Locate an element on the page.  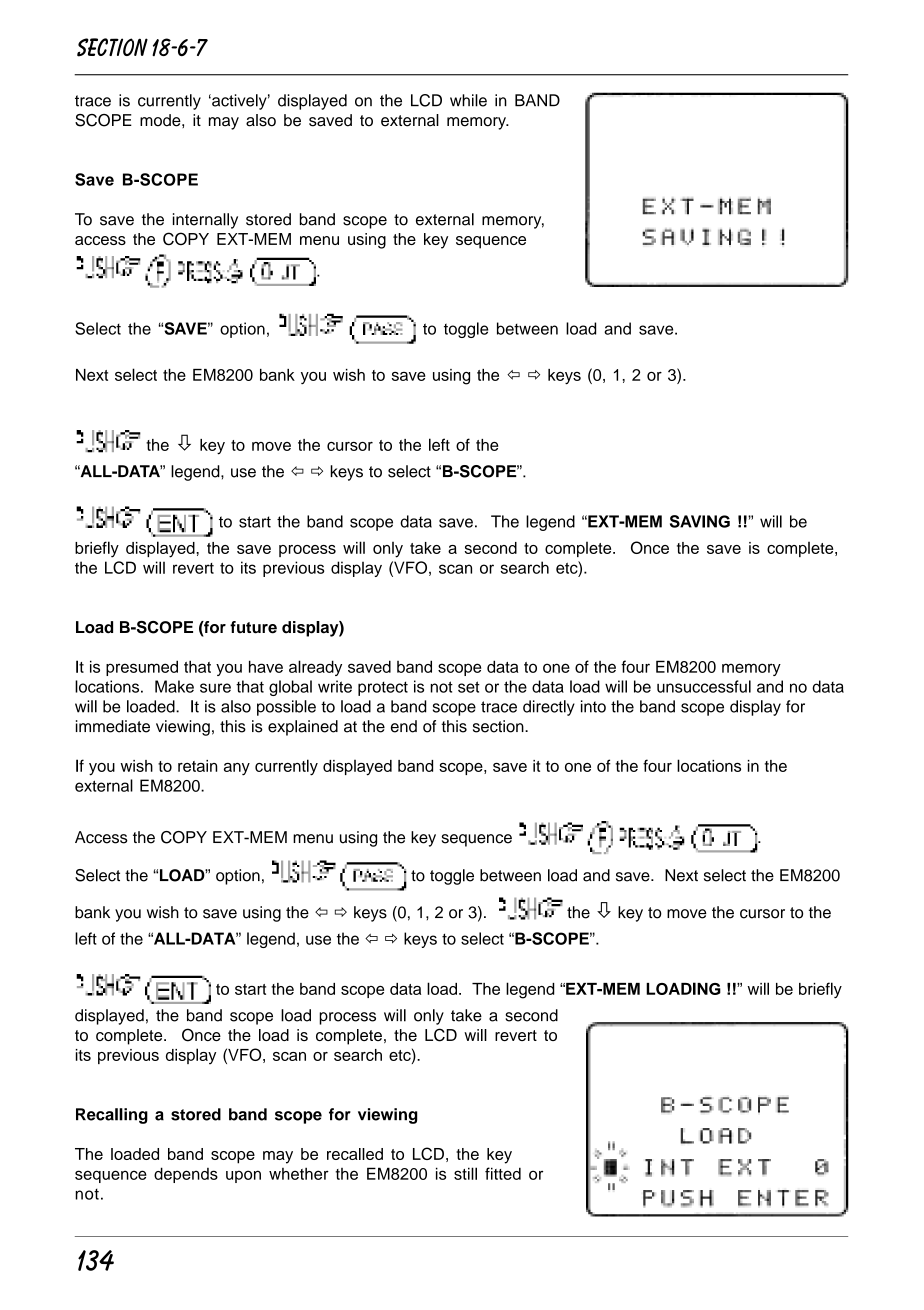
SAVING is located at coordinates (700, 521).
